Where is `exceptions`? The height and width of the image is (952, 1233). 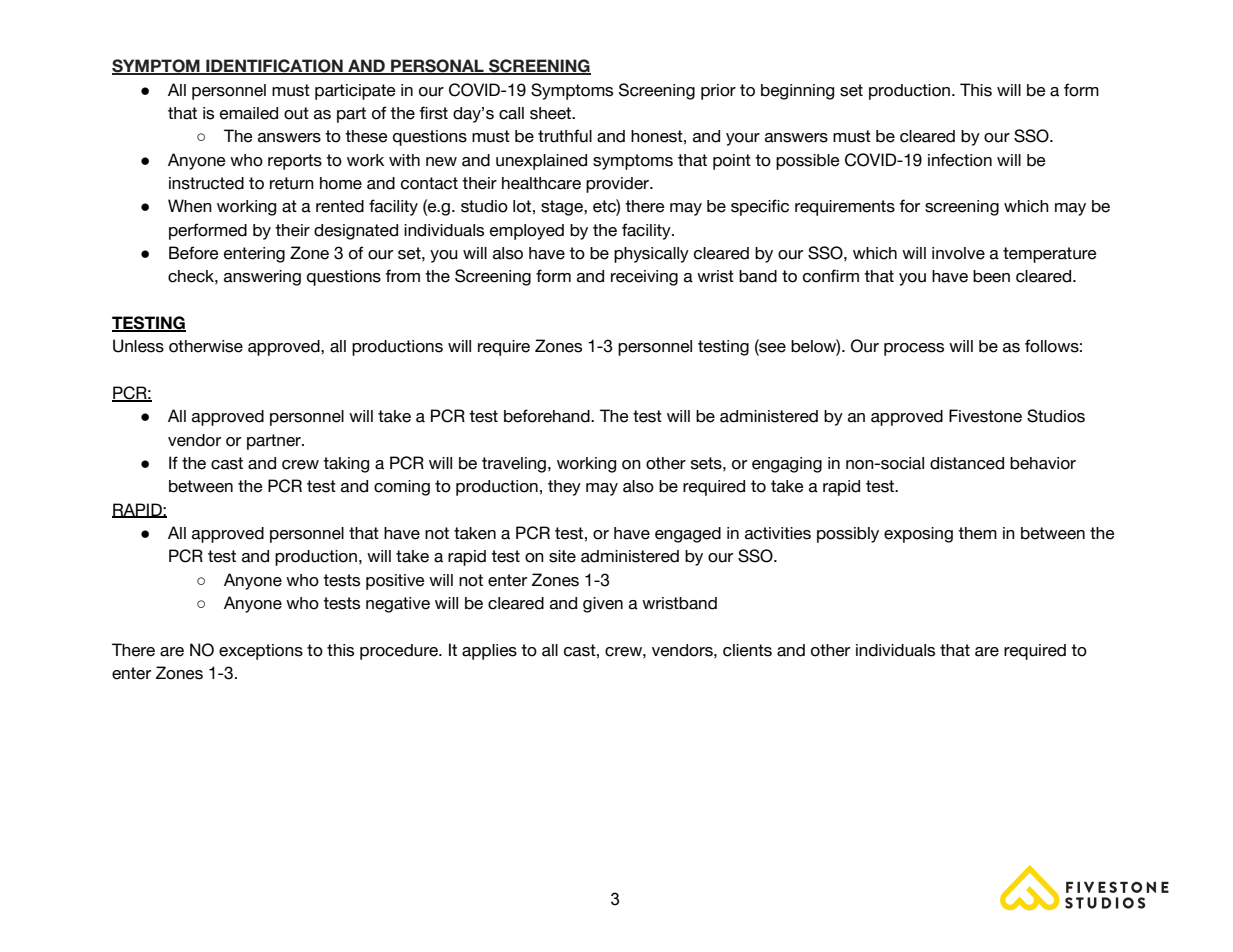 exceptions is located at coordinates (261, 652).
